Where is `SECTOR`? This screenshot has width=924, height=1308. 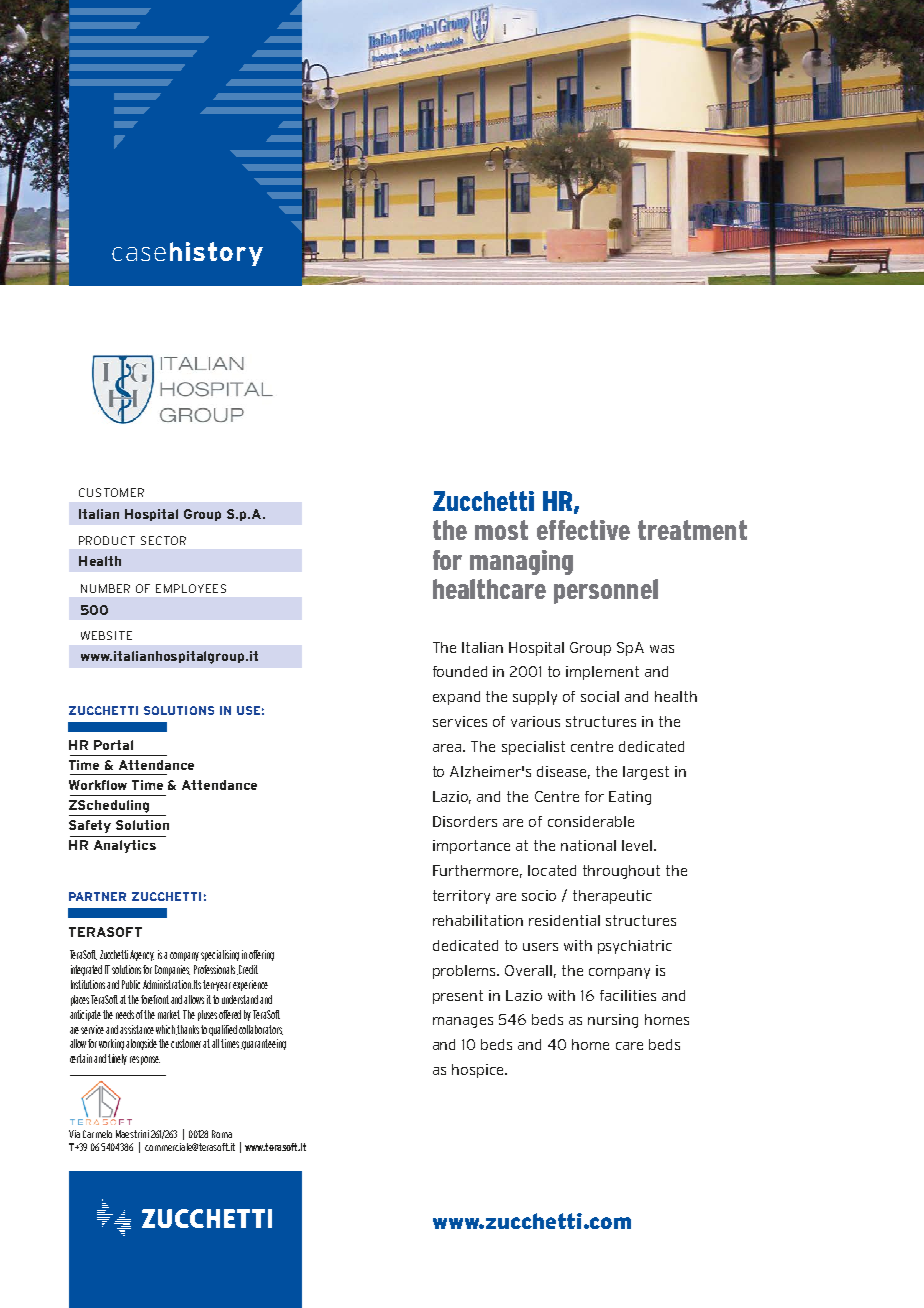
SECTOR is located at coordinates (163, 540).
